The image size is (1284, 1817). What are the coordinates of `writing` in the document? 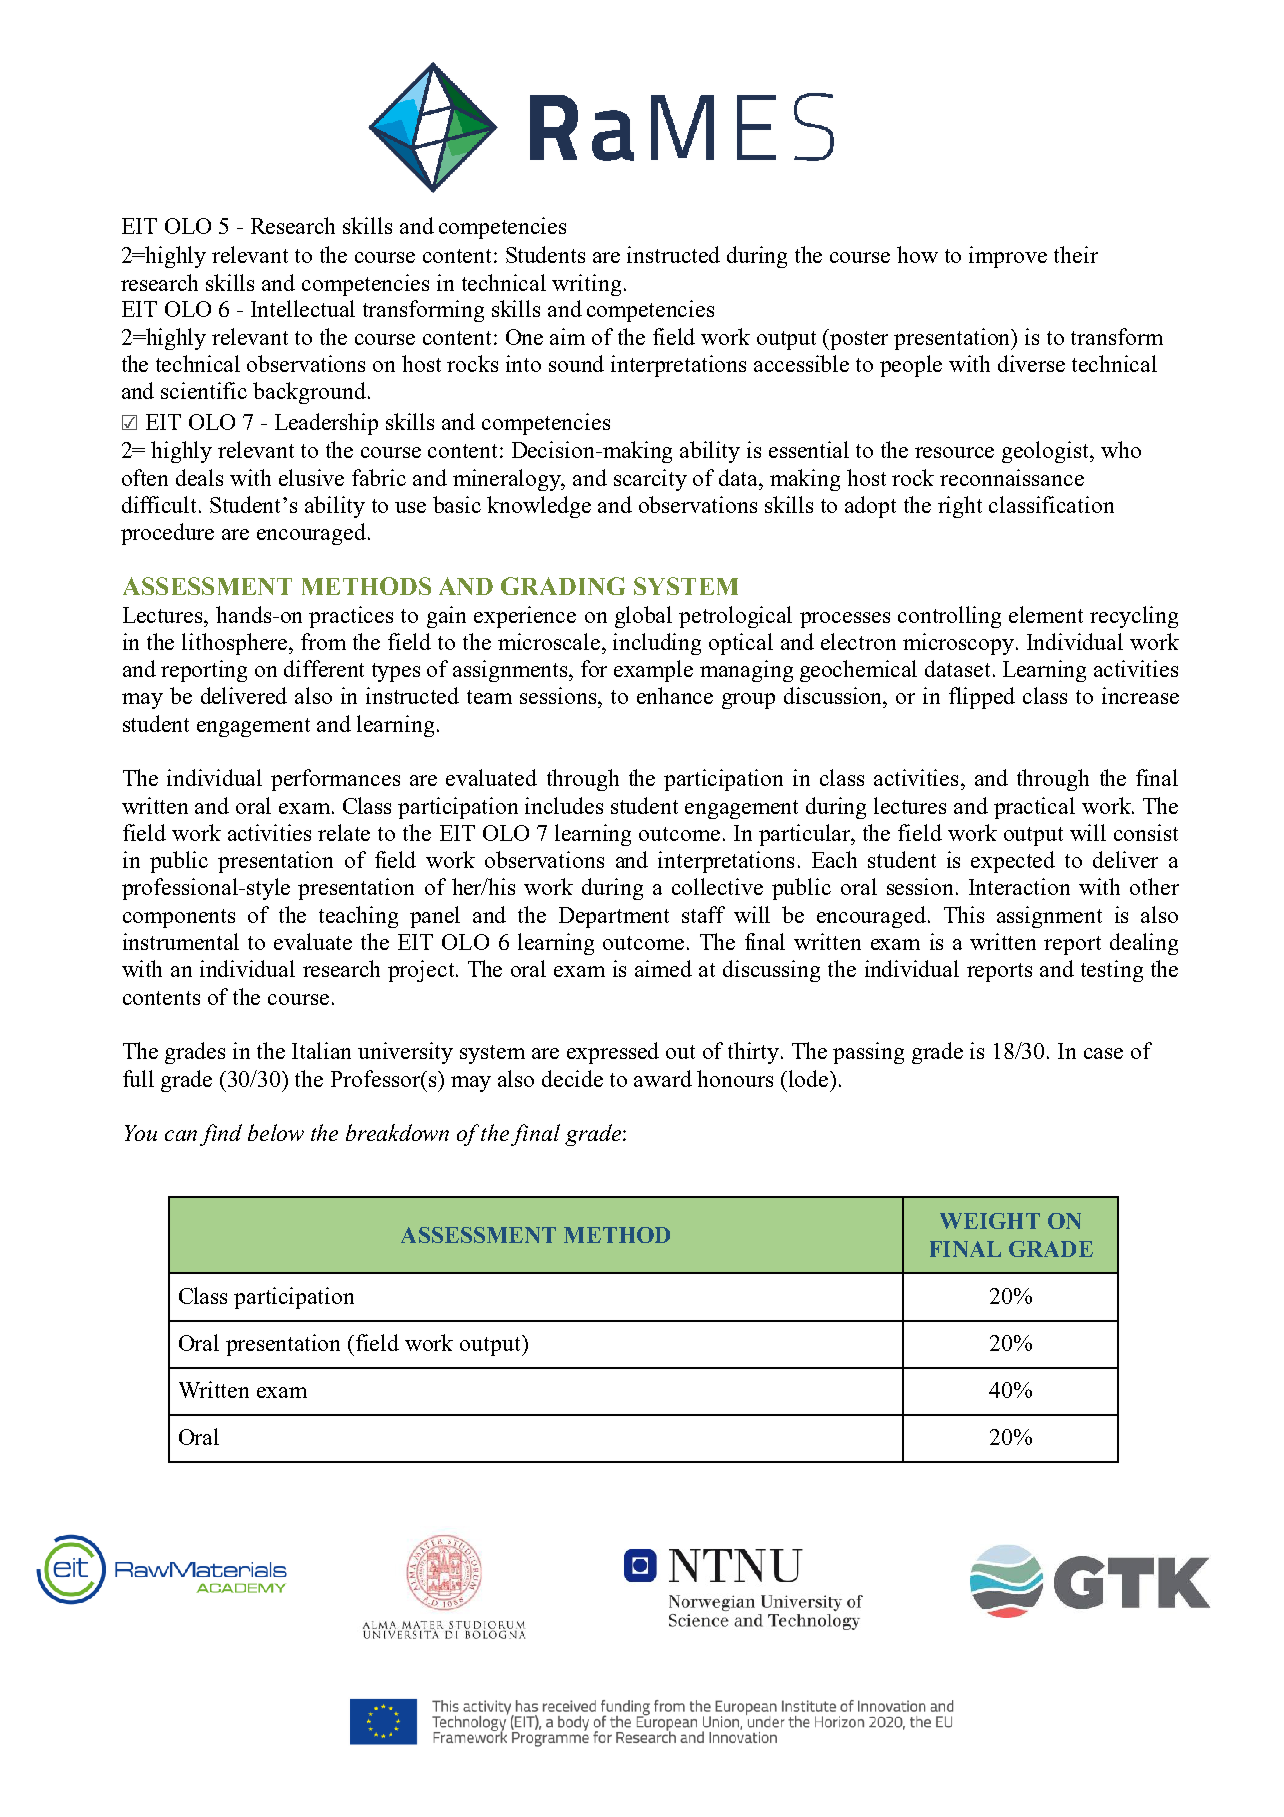 It's located at (586, 285).
